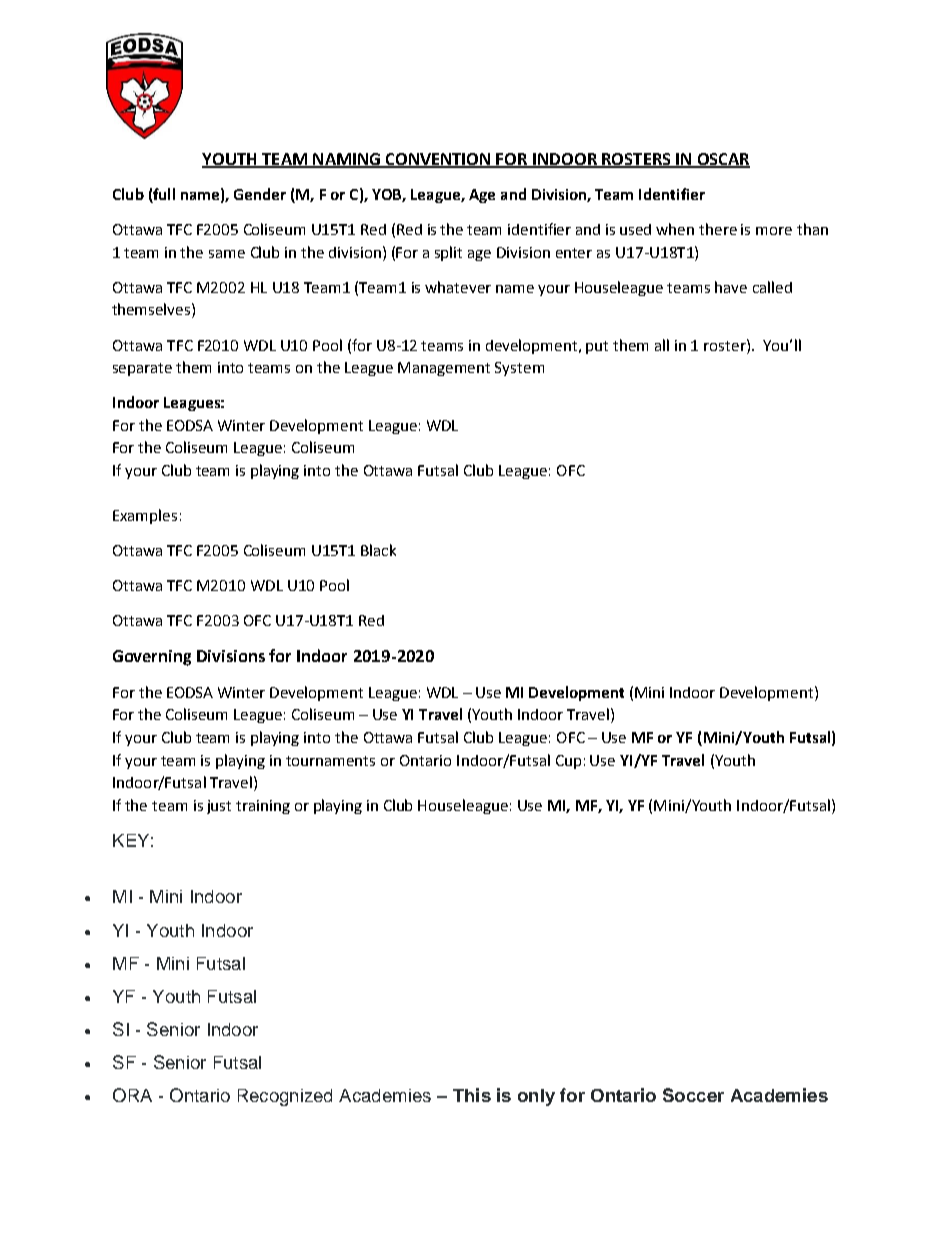 This image has width=952, height=1233. I want to click on Gender, so click(260, 194).
